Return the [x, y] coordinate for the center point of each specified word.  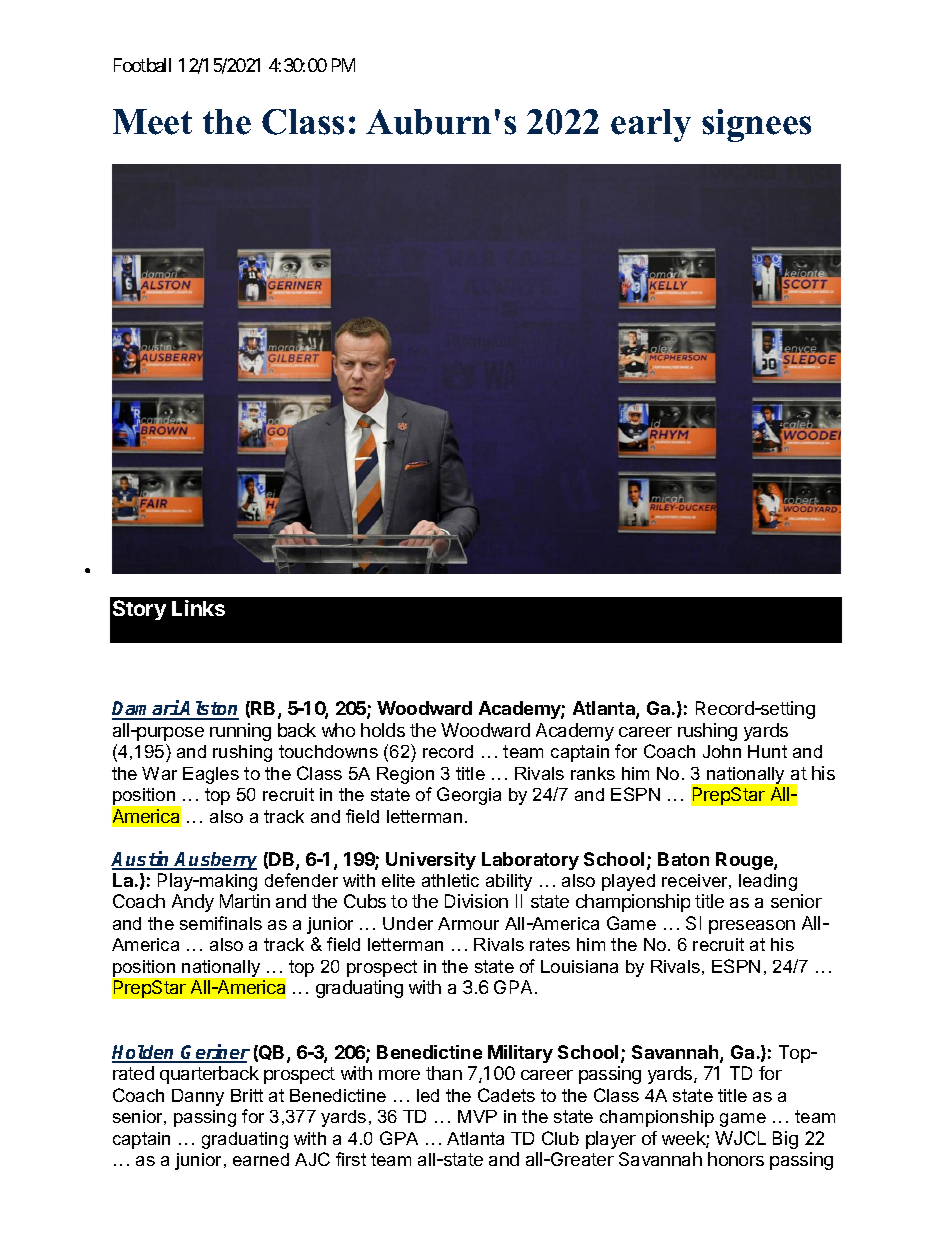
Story [139, 610]
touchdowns [328, 751]
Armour [468, 923]
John [722, 751]
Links [198, 608]
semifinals [221, 923]
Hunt [767, 751]
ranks [593, 773]
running [240, 732]
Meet [152, 122]
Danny [198, 1097]
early [651, 125]
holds [383, 730]
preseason [752, 927]
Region [405, 775]
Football [142, 65]
